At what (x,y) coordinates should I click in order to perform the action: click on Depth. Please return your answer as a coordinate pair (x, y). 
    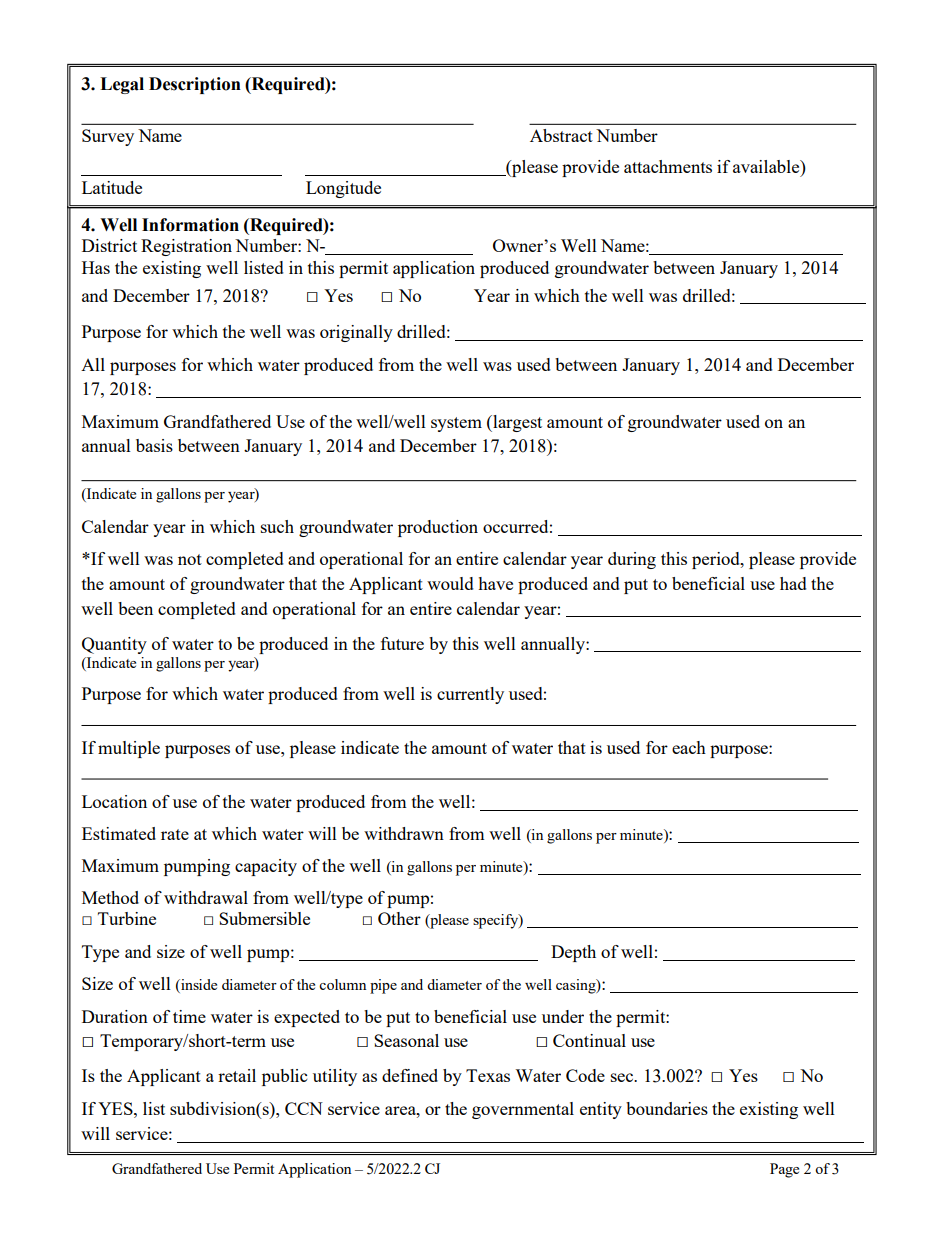
    Looking at the image, I should click on (573, 953).
